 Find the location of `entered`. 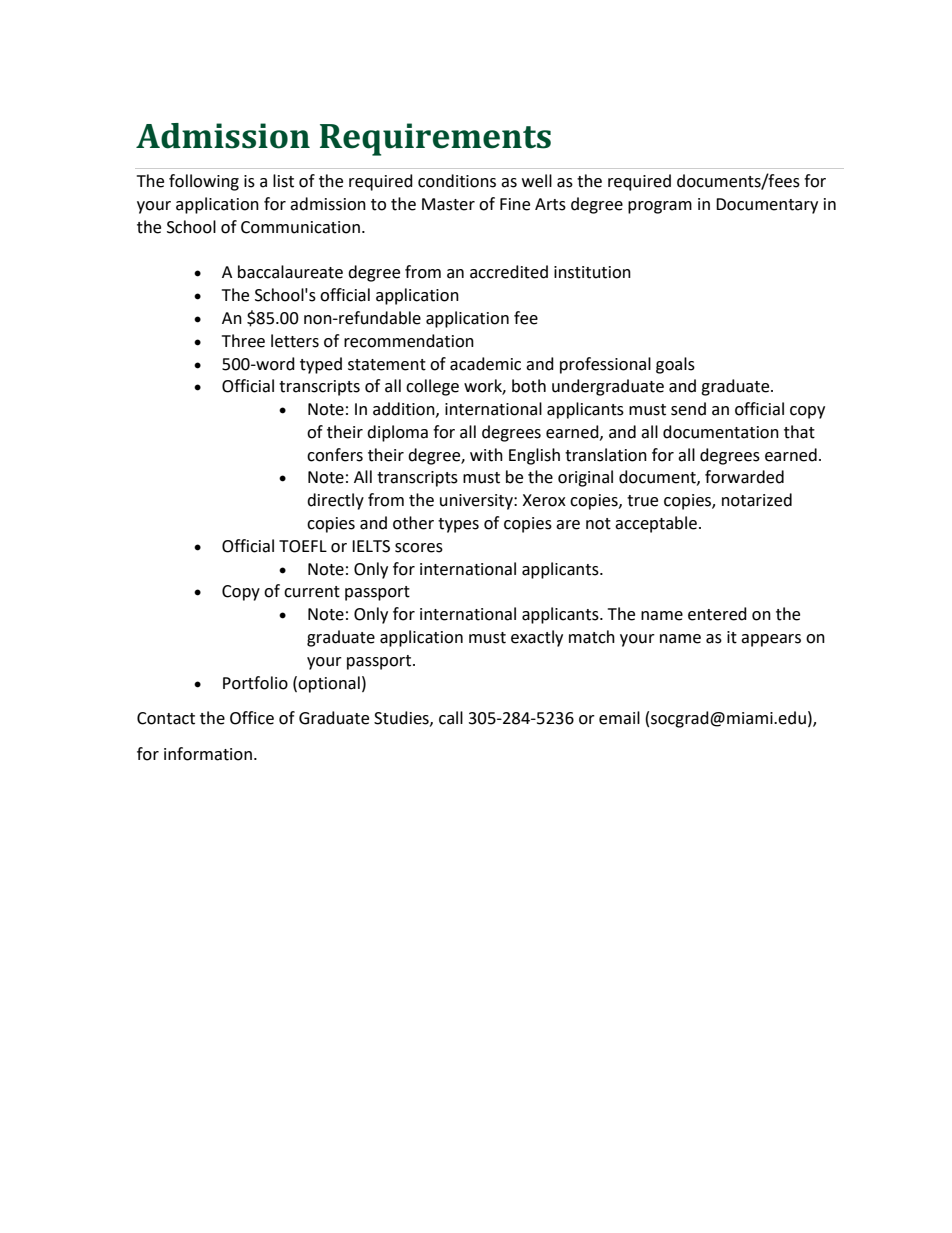

entered is located at coordinates (717, 614).
